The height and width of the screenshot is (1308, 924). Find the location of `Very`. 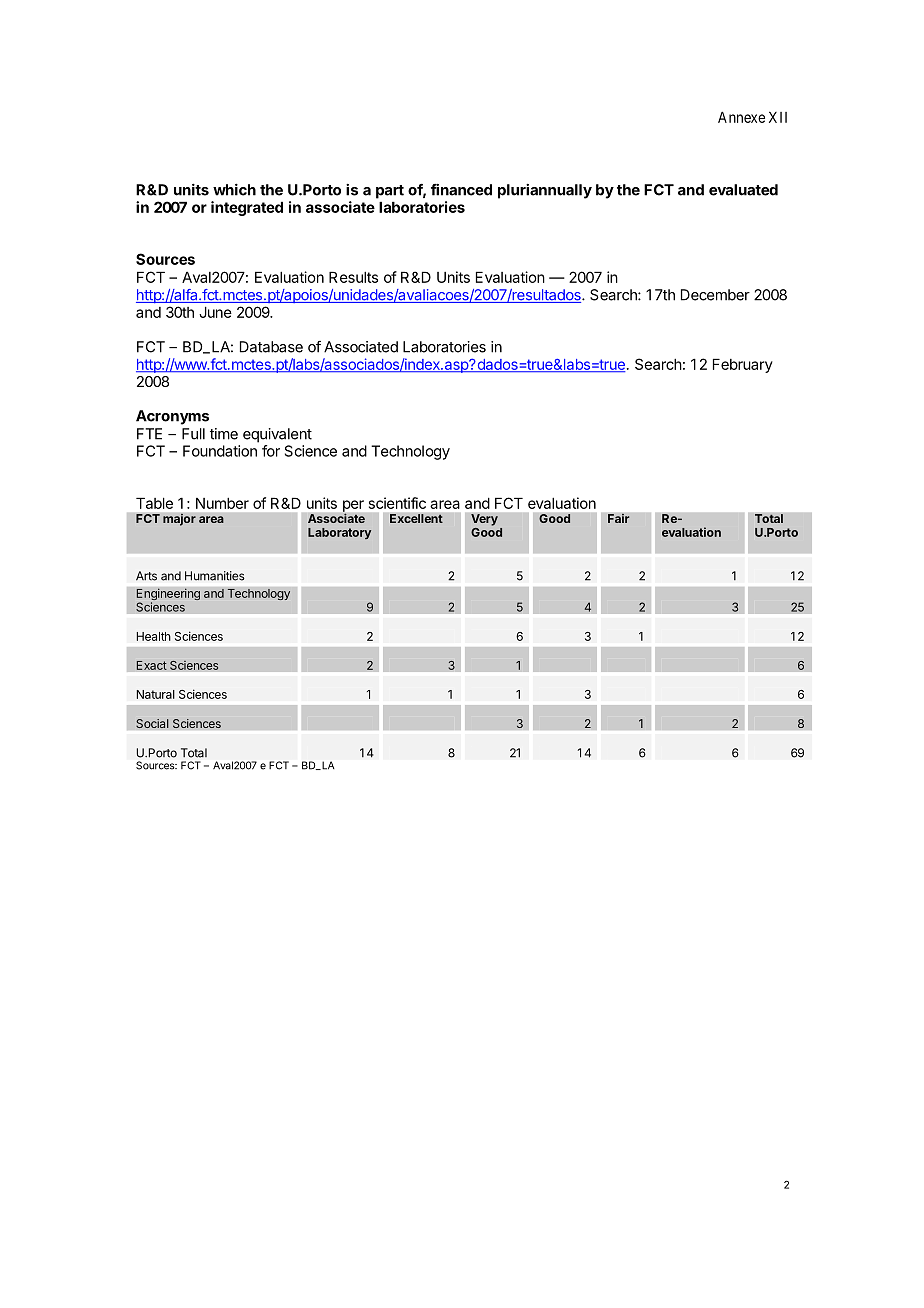

Very is located at coordinates (484, 521).
